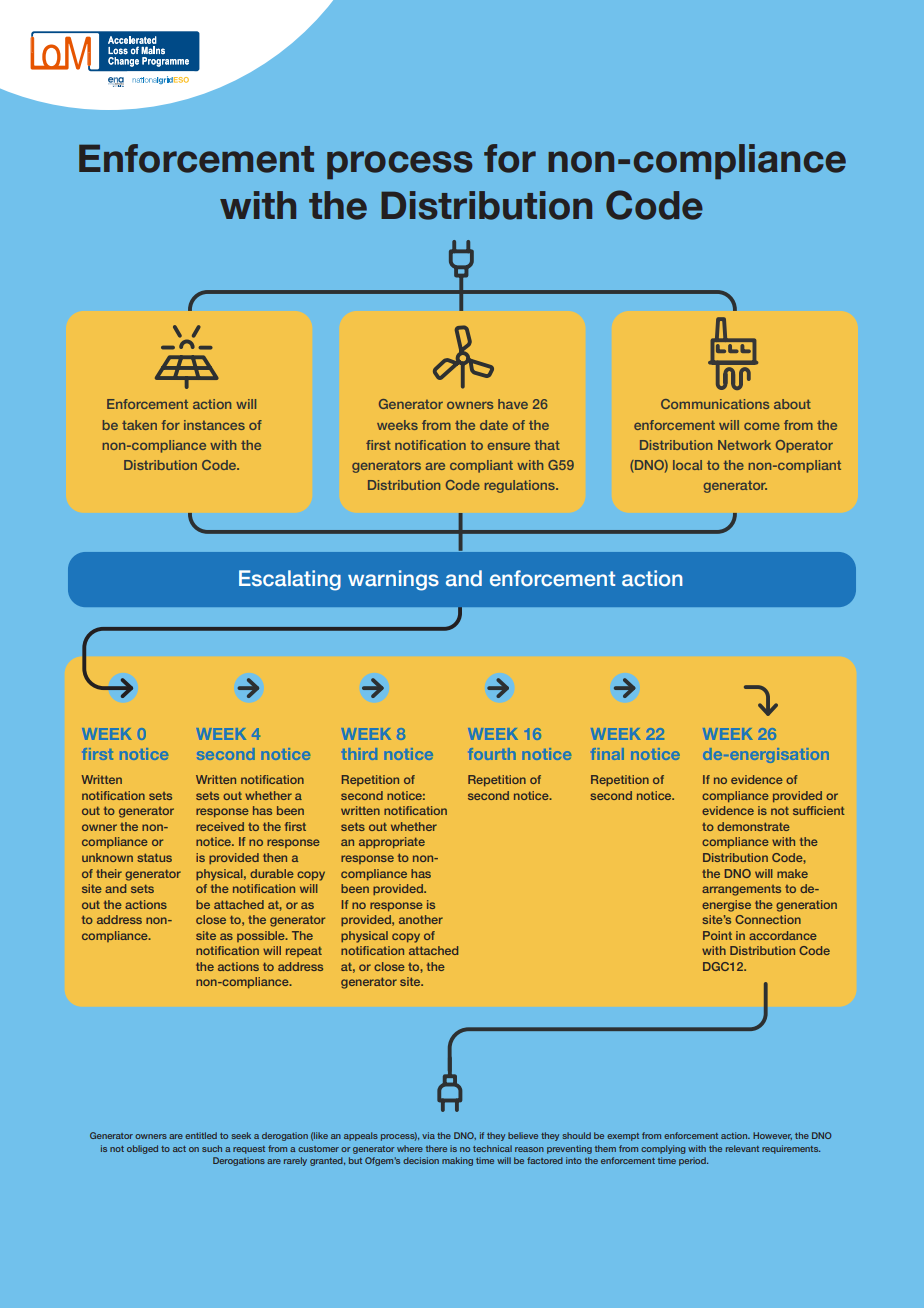  What do you see at coordinates (436, 1148) in the screenshot?
I see `there` at bounding box center [436, 1148].
